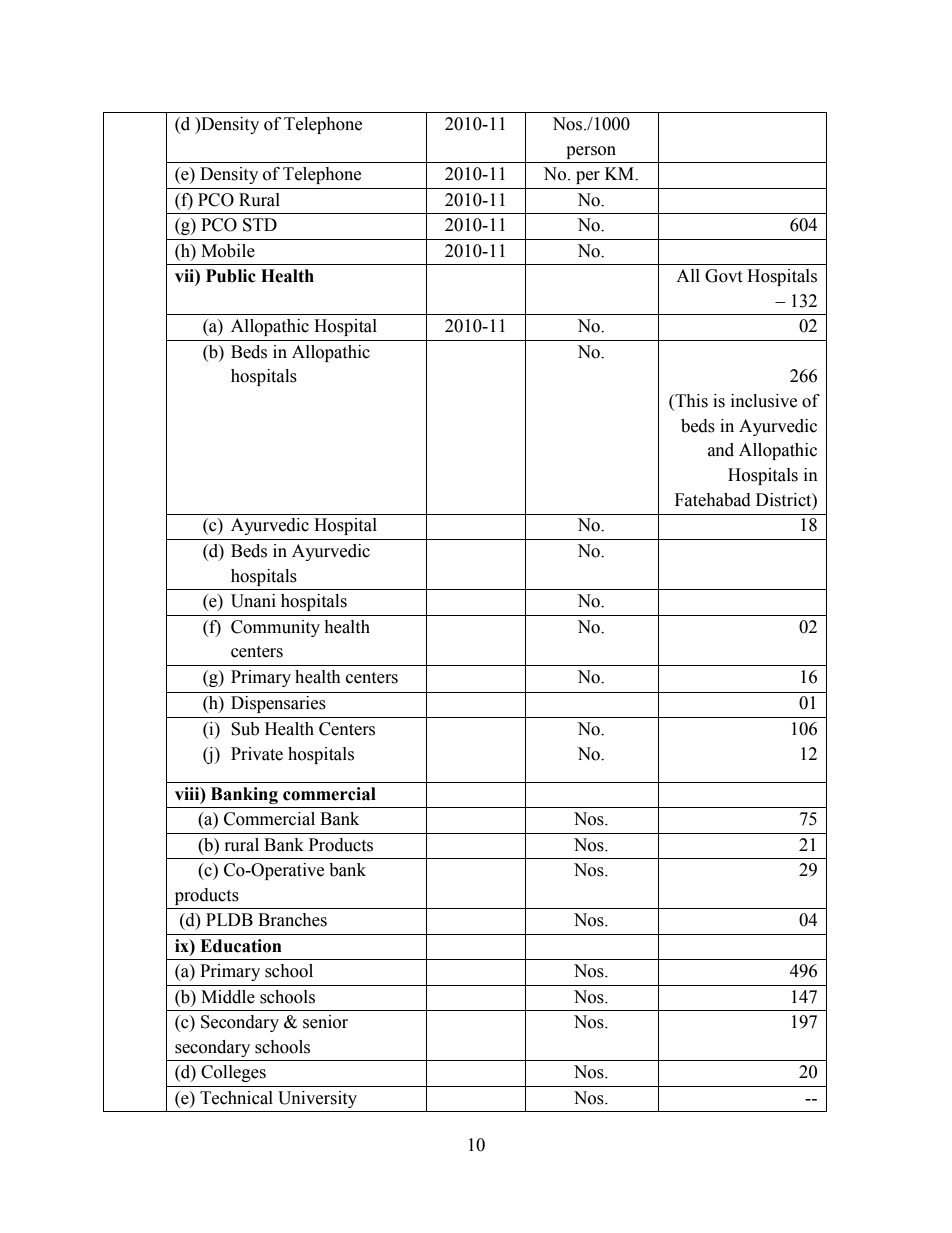  Describe the element at coordinates (690, 402) in the page. I see `This` at that location.
